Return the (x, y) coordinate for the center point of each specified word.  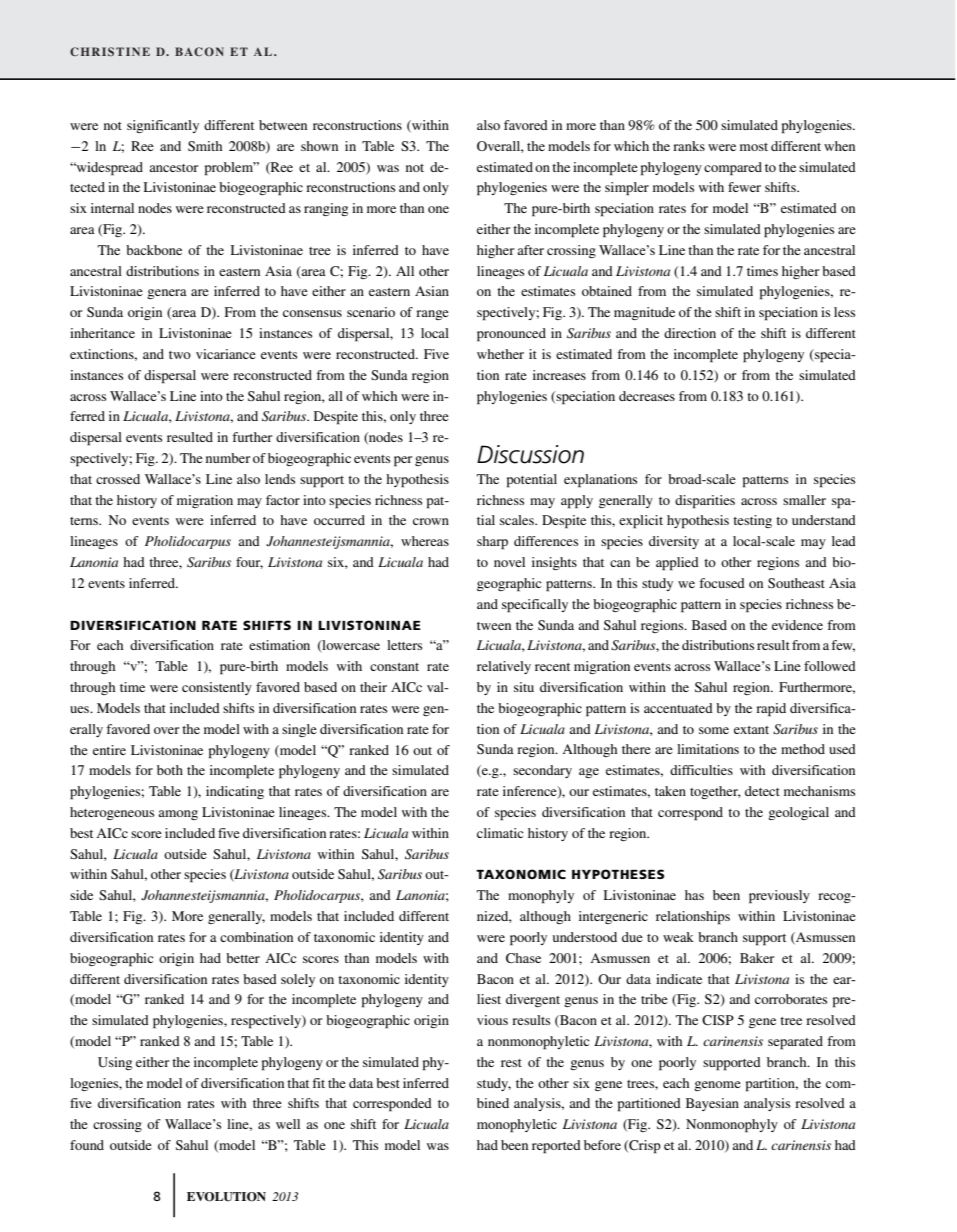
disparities (705, 502)
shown (319, 146)
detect (762, 791)
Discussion (530, 454)
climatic (500, 833)
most (754, 147)
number (228, 458)
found (87, 1145)
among (178, 815)
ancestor (173, 168)
